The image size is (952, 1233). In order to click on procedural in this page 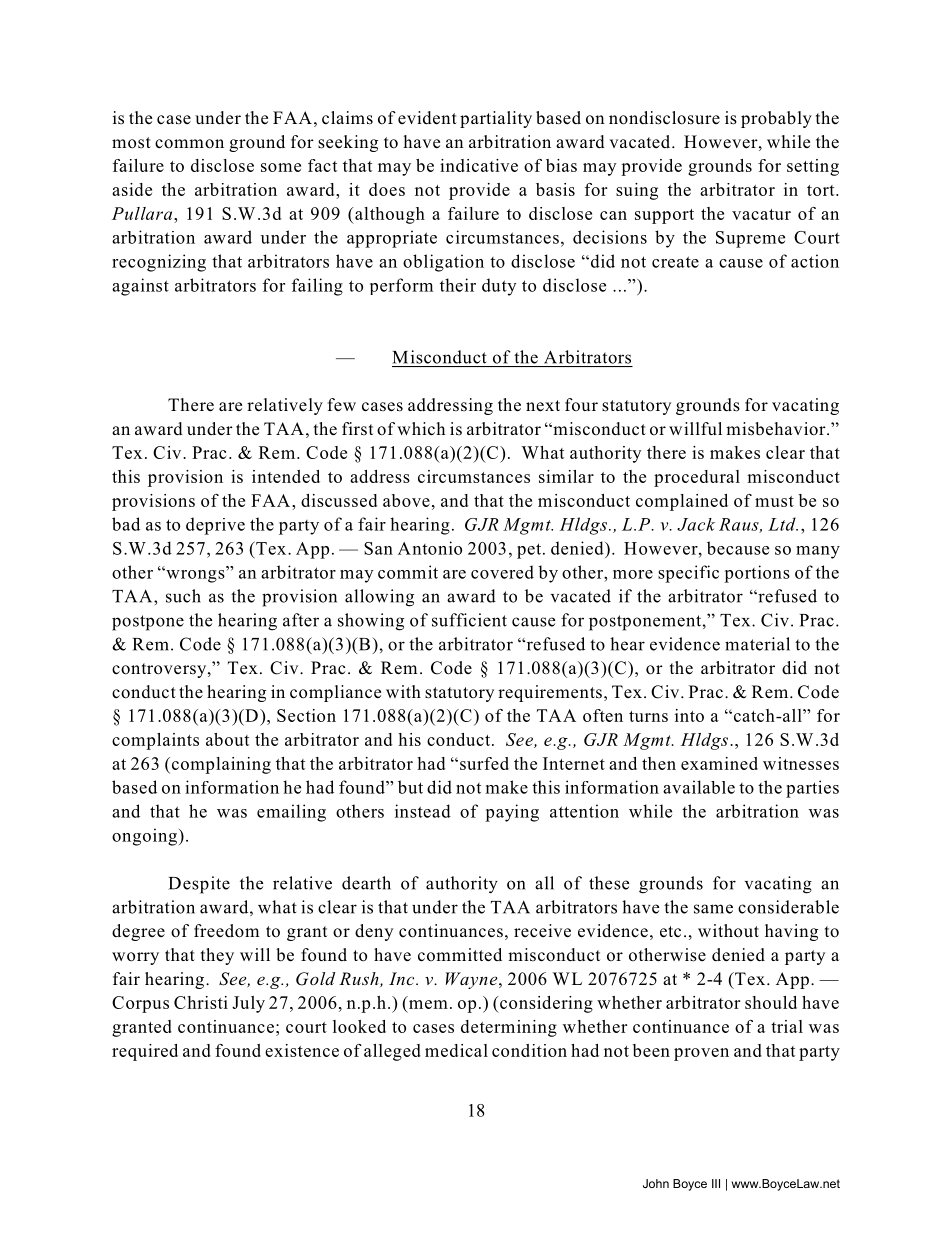, I will do `click(697, 478)`.
